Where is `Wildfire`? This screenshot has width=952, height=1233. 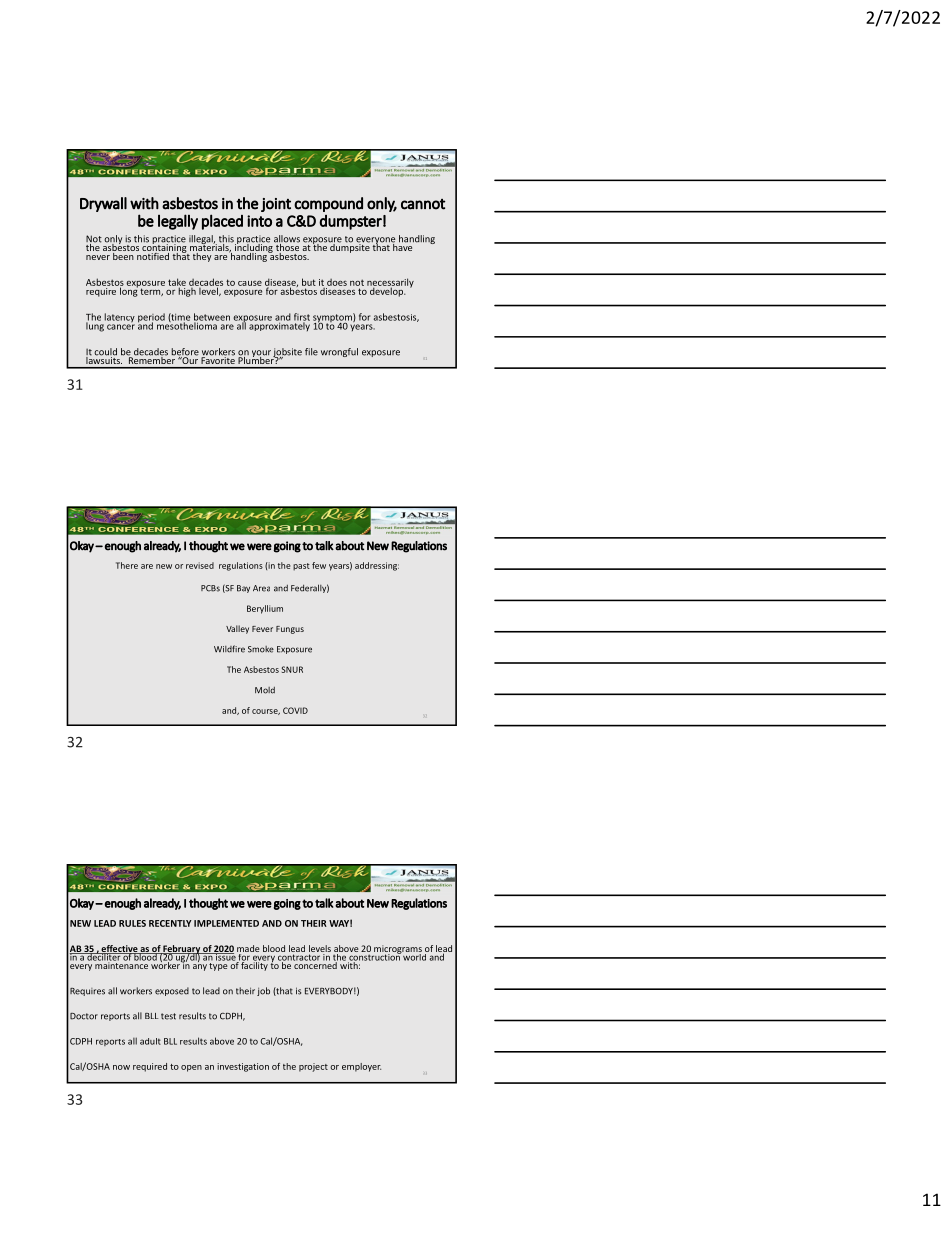 Wildfire is located at coordinates (229, 649).
